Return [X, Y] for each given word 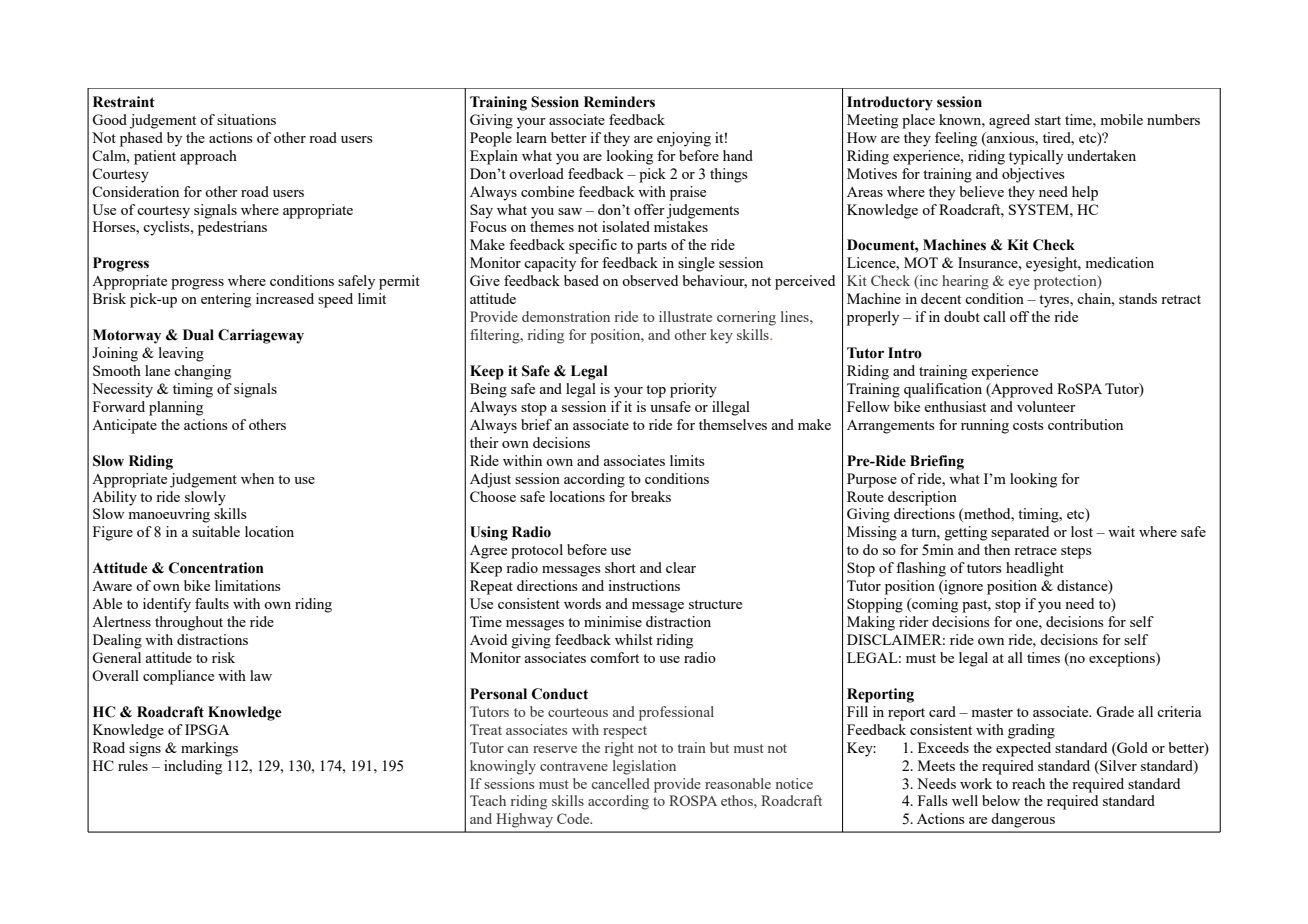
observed [650, 280]
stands [1138, 298]
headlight [1035, 569]
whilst [634, 639]
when [257, 478]
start [1048, 120]
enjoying [684, 139]
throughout [189, 623]
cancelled [621, 783]
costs [1028, 425]
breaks [651, 496]
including [193, 767]
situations [246, 119]
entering [226, 300]
